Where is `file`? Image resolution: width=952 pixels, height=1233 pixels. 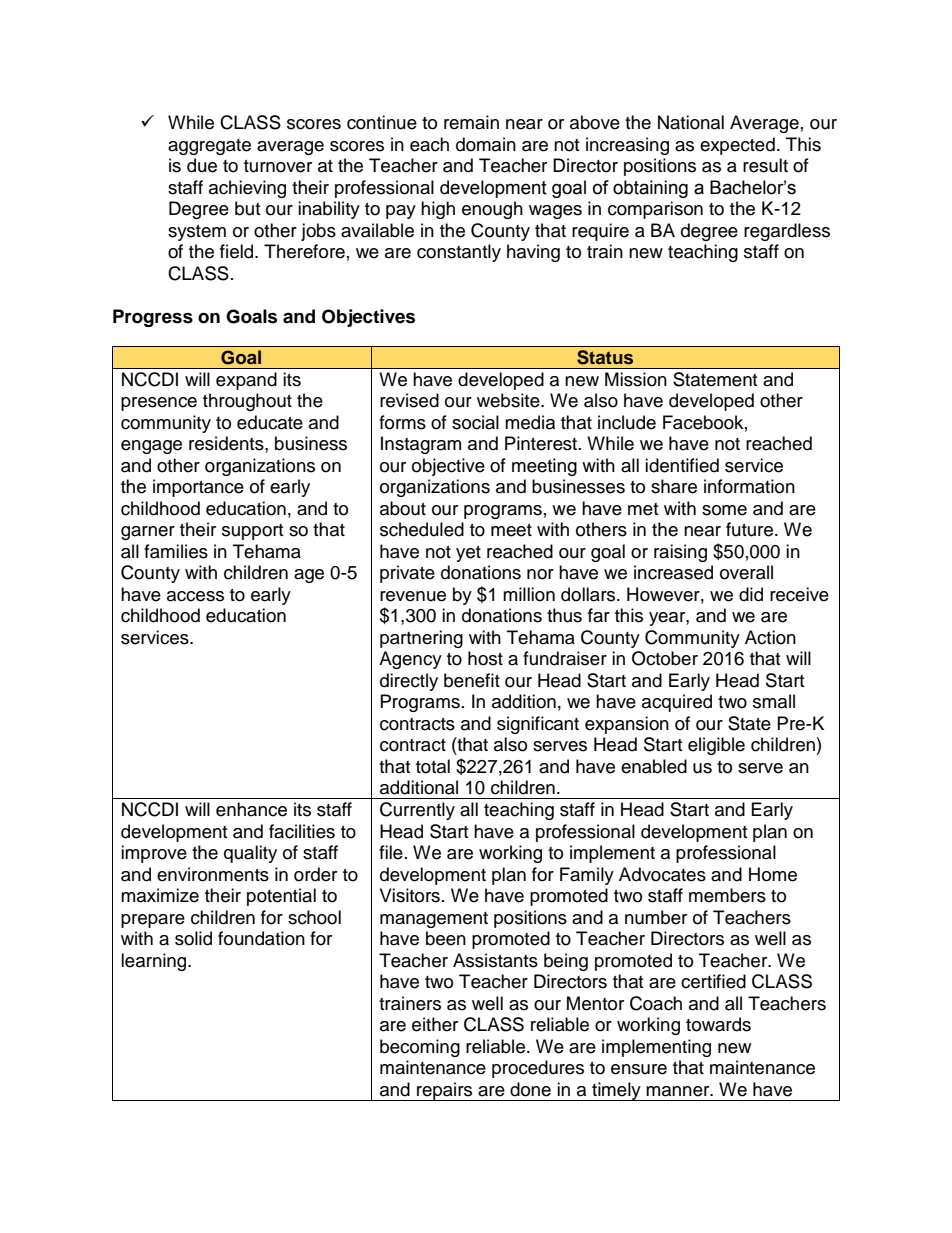
file is located at coordinates (391, 852).
